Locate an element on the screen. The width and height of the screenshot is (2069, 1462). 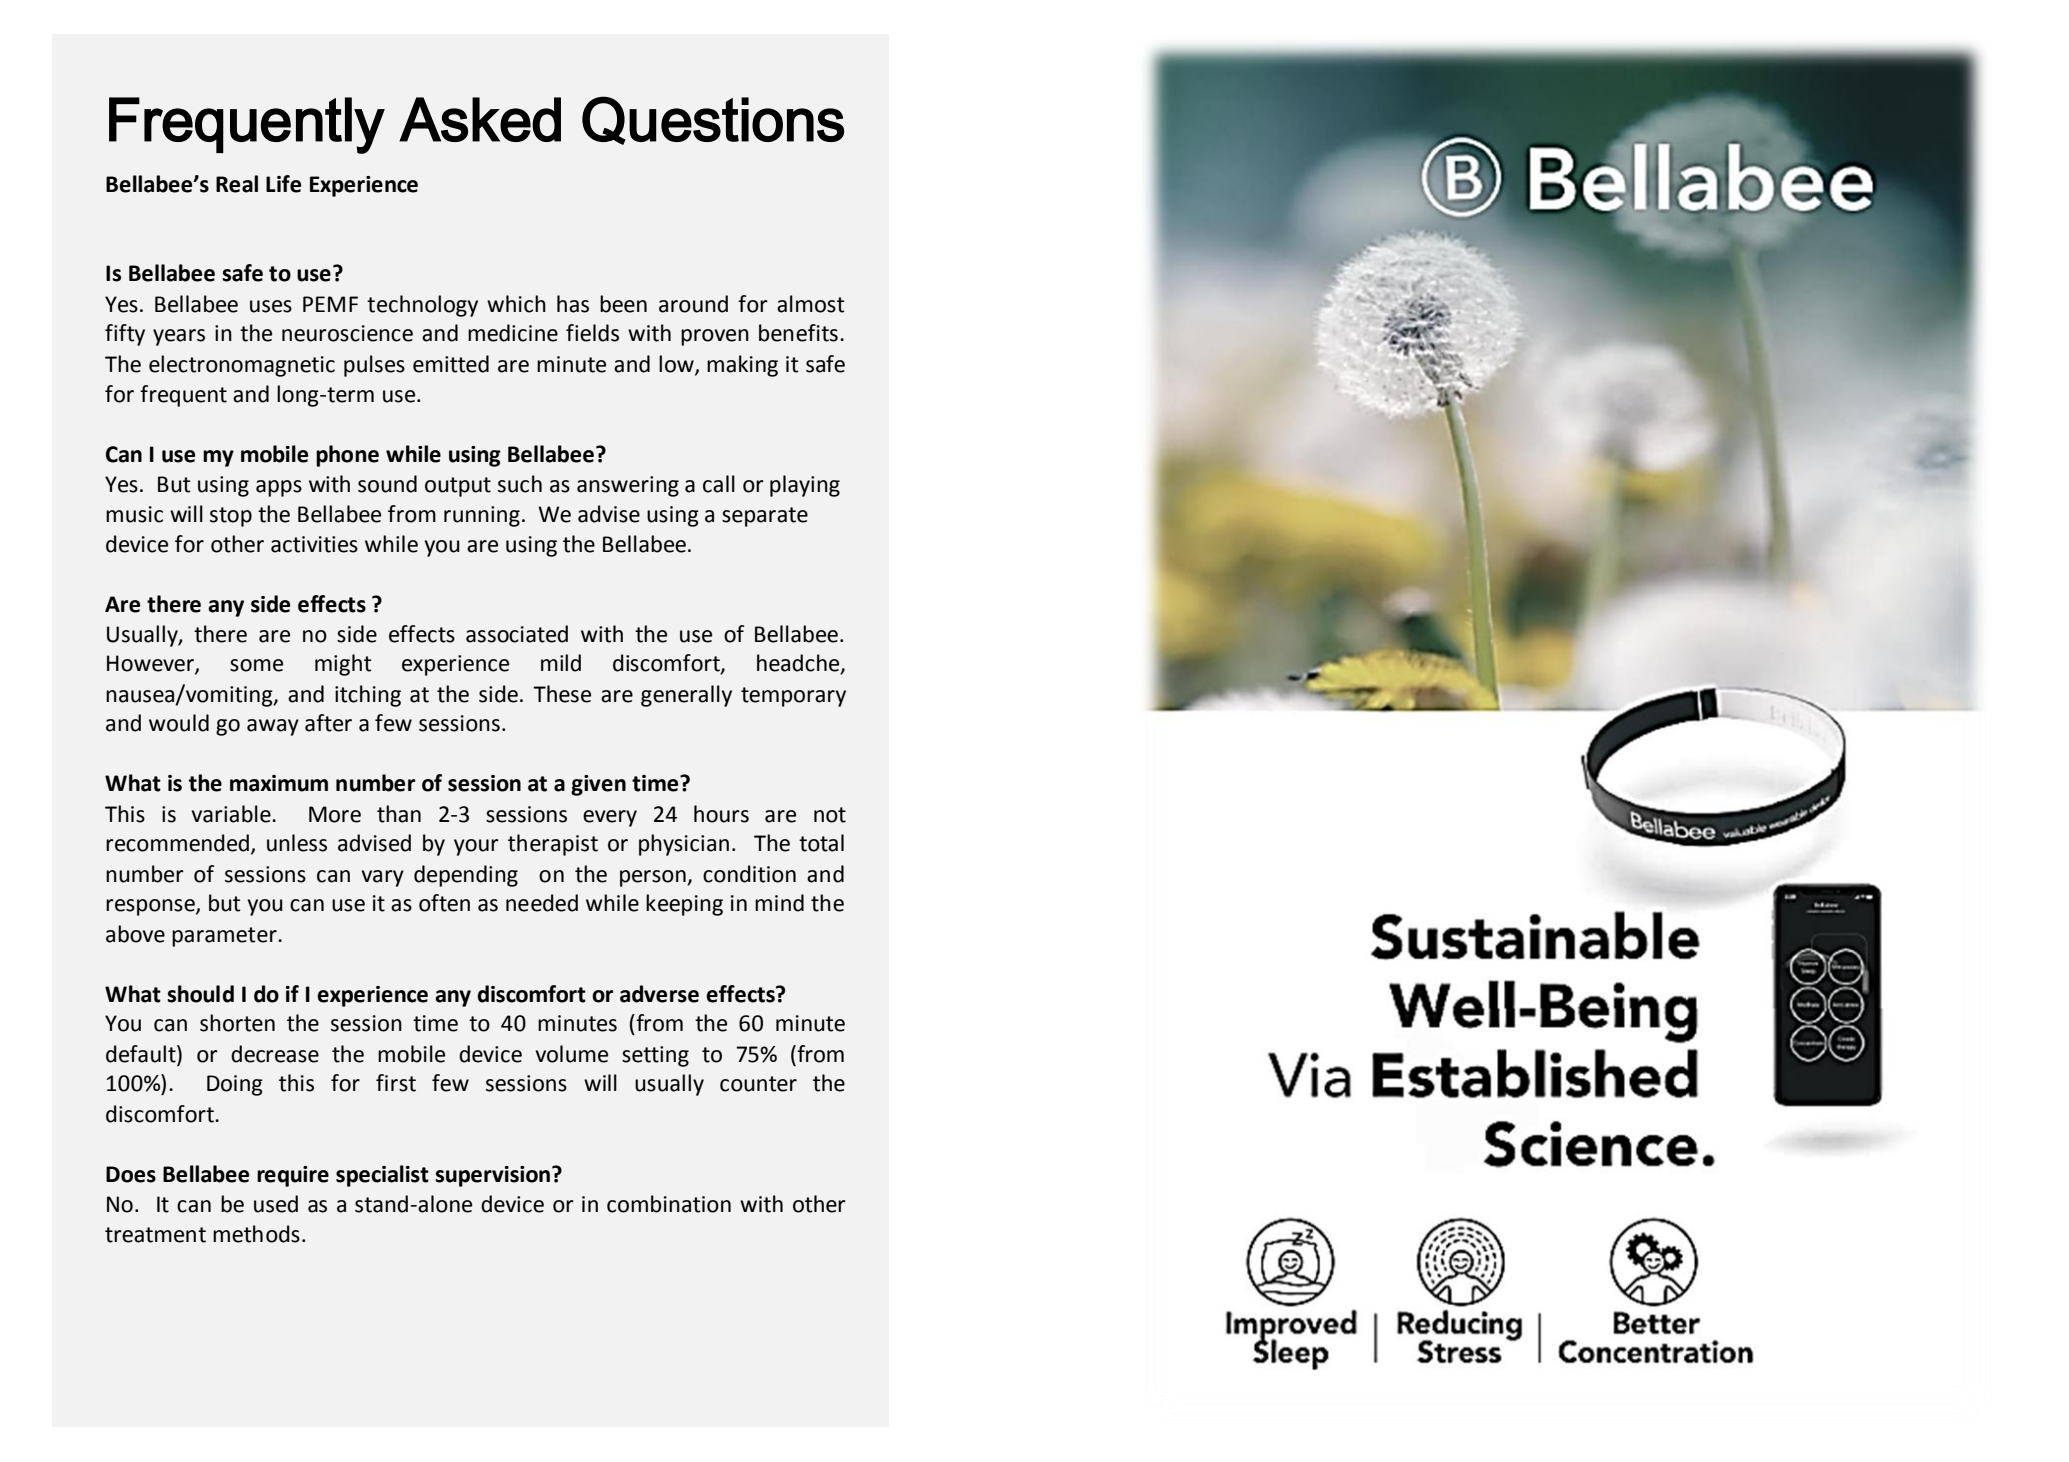
associated is located at coordinates (517, 634).
